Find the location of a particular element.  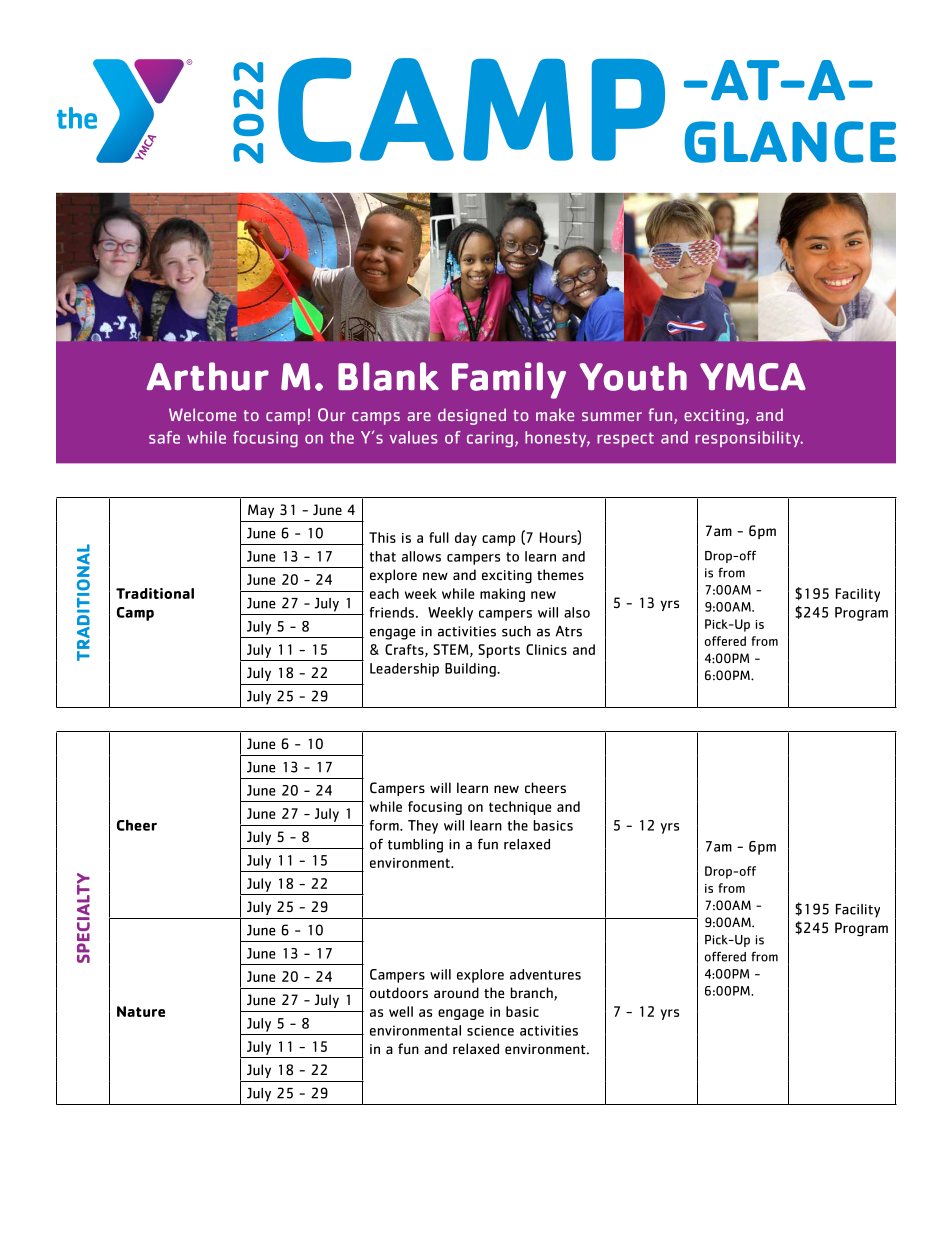

Nature is located at coordinates (141, 1011).
